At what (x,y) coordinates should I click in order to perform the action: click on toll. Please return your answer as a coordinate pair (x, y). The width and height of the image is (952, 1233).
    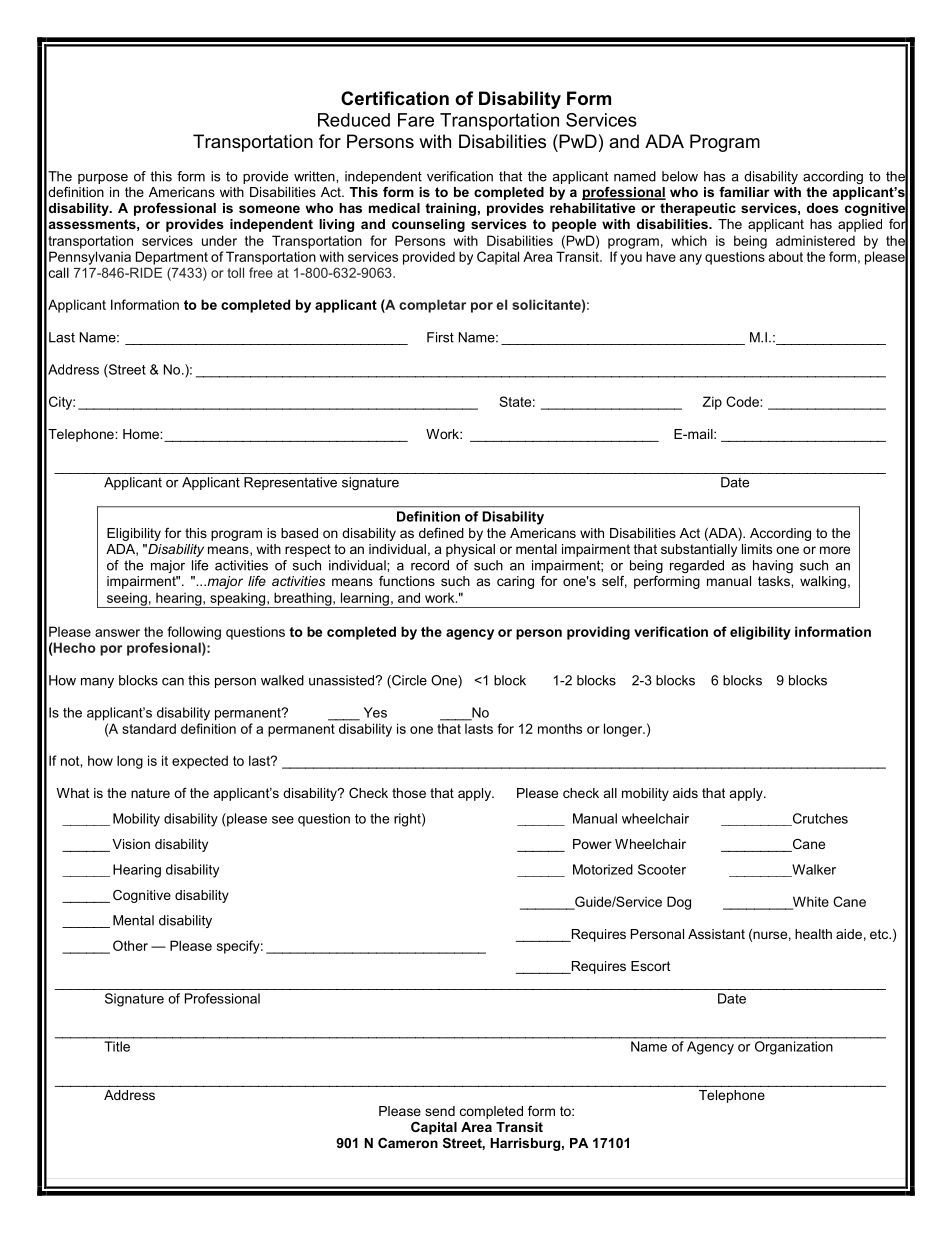
    Looking at the image, I should click on (235, 272).
